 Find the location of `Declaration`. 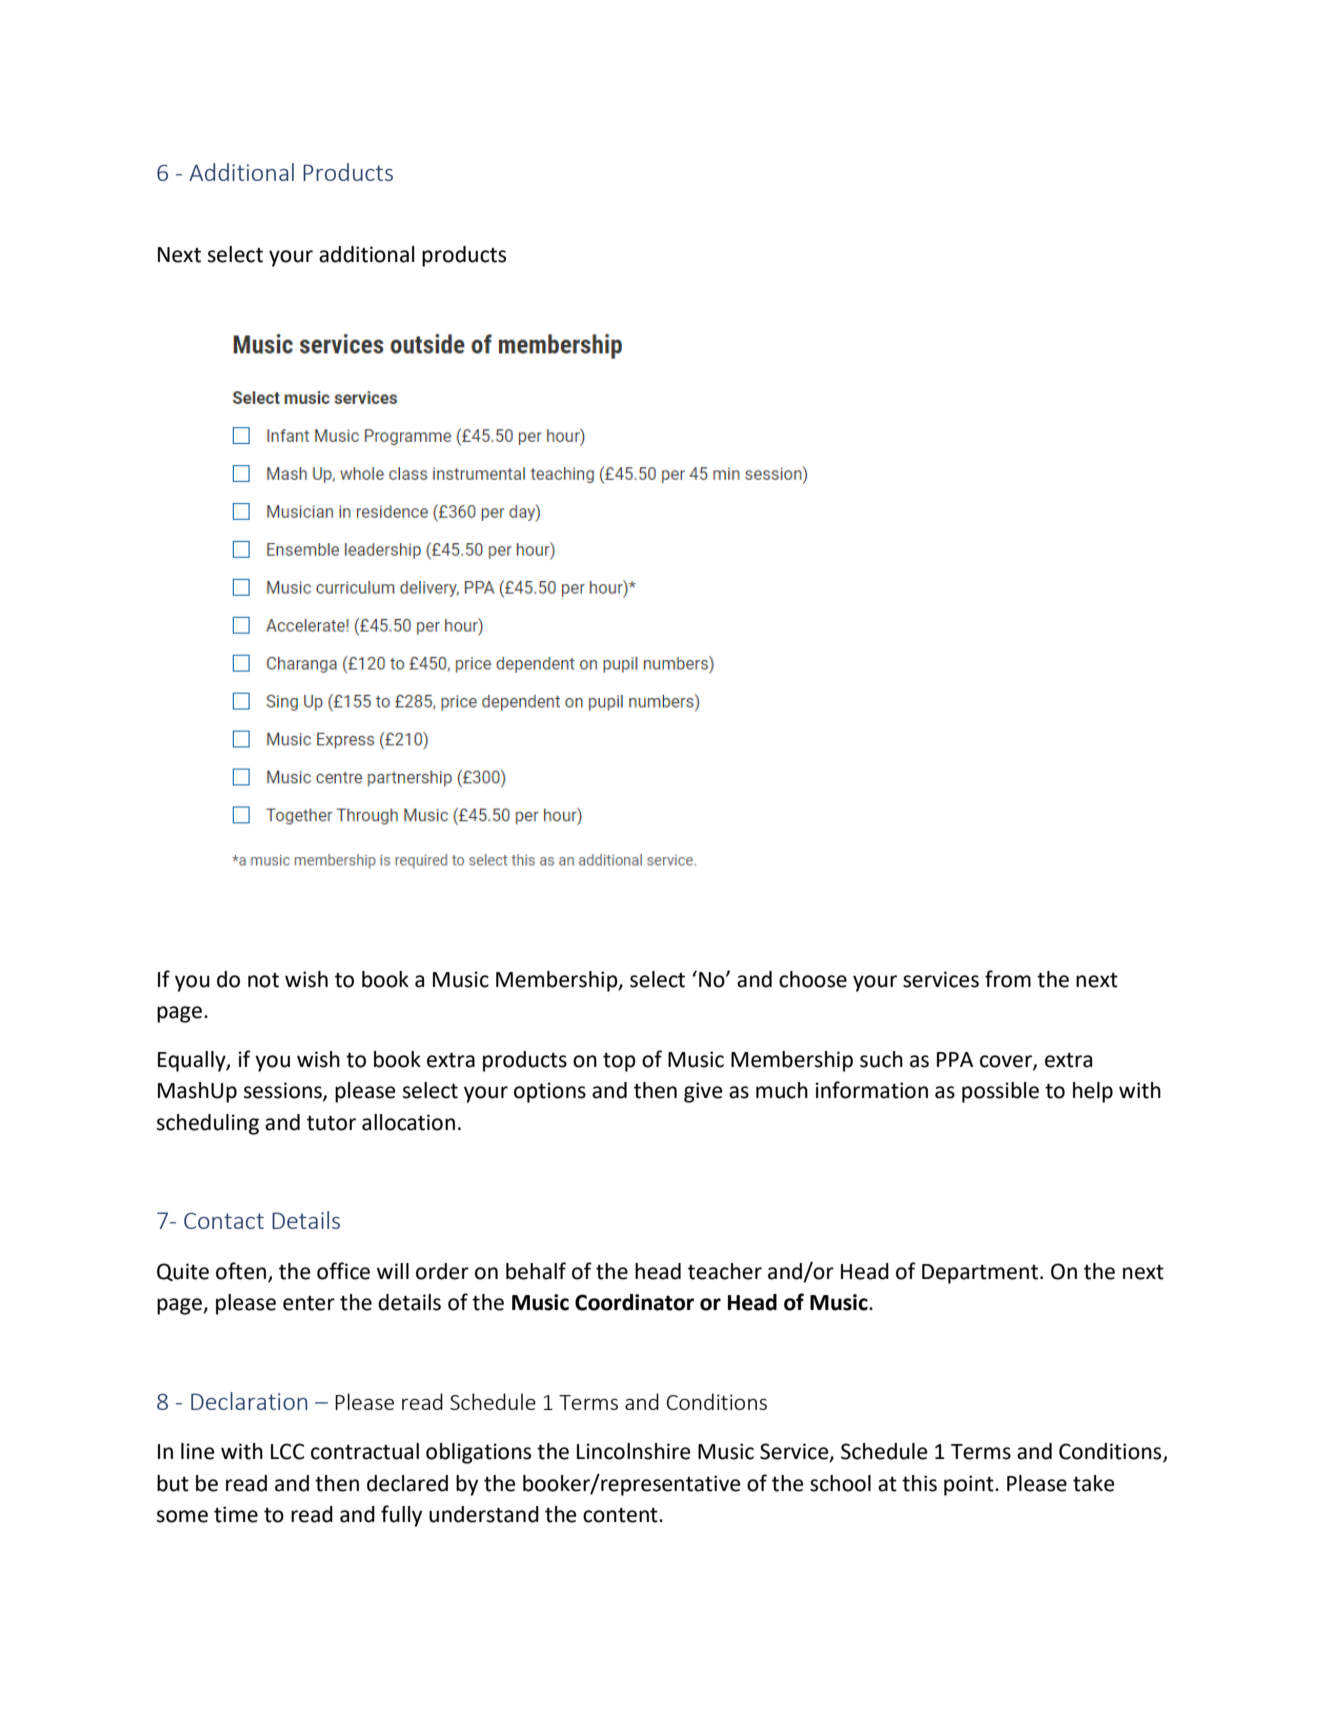

Declaration is located at coordinates (249, 1401).
